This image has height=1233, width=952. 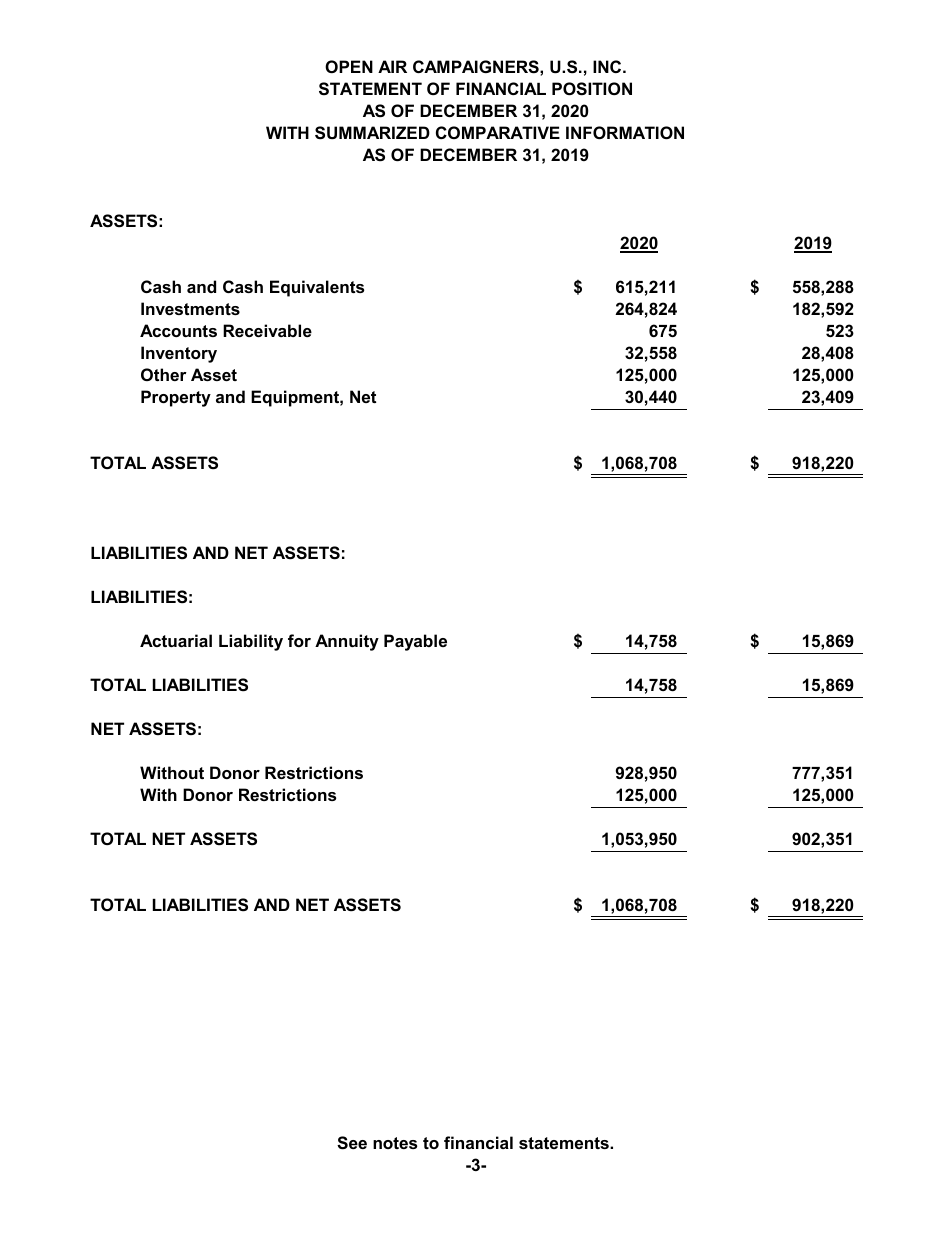 What do you see at coordinates (352, 1143) in the image?
I see `See` at bounding box center [352, 1143].
